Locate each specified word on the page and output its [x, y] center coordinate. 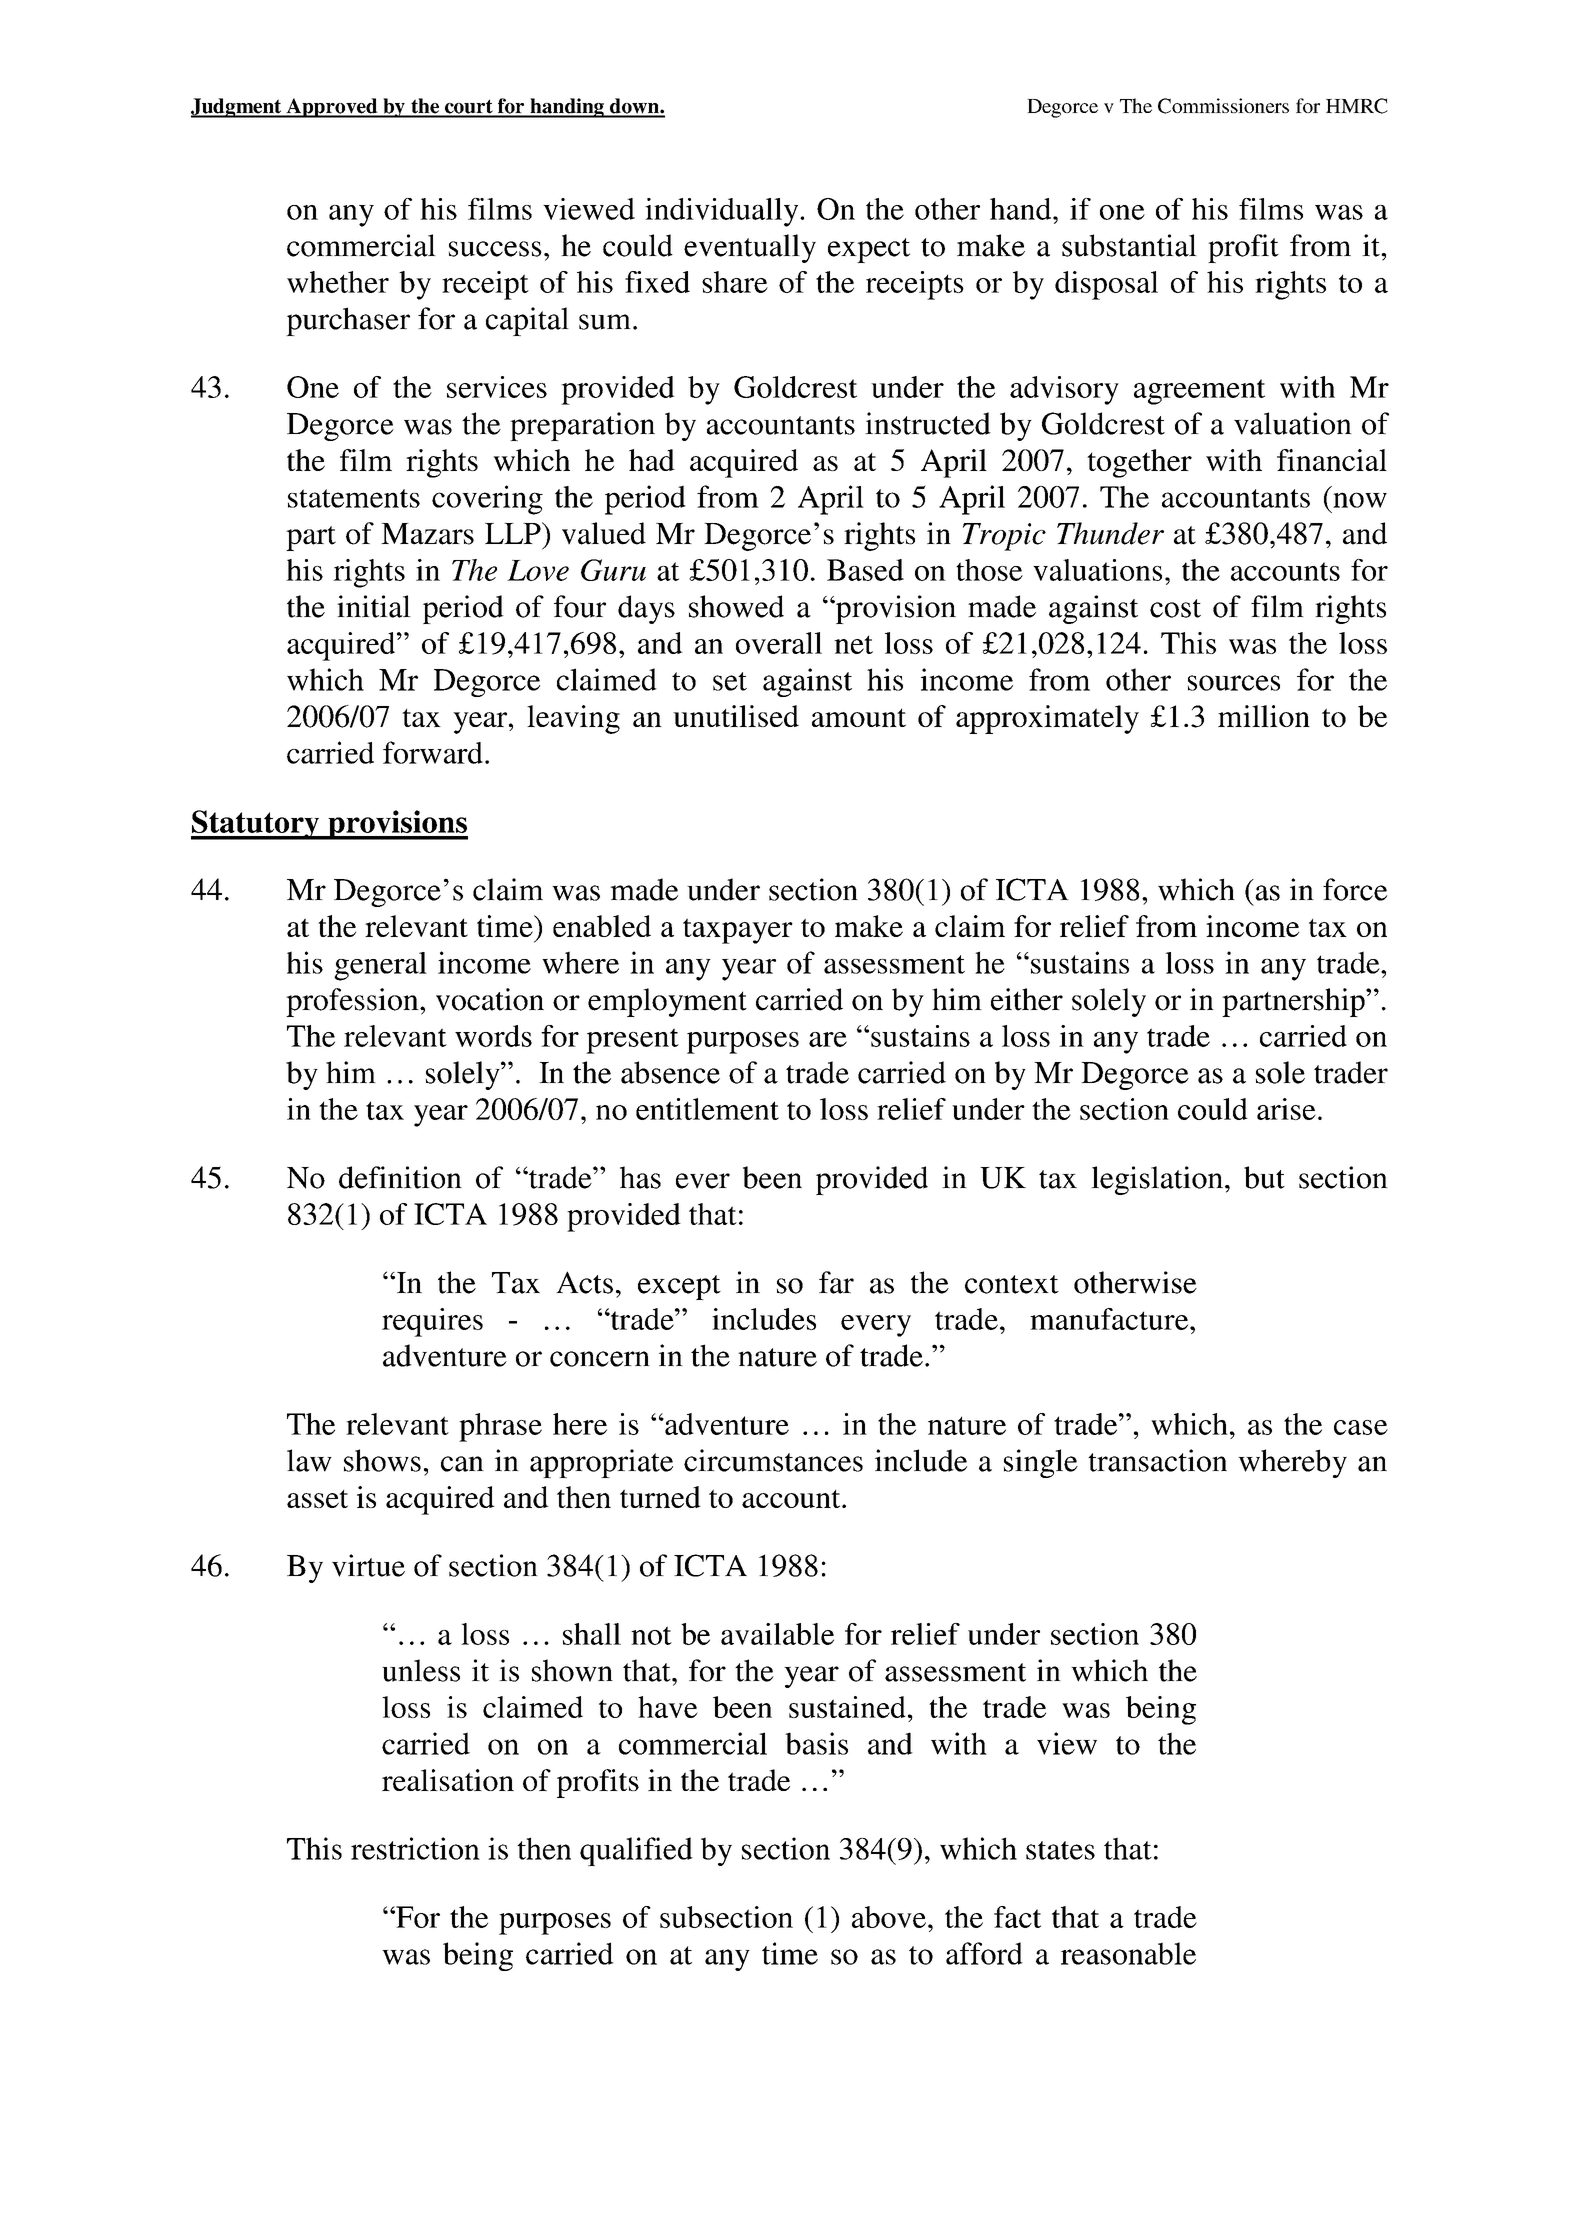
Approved [332, 108]
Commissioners [1223, 106]
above [889, 1917]
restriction [415, 1848]
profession [353, 1002]
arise [1286, 1109]
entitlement [707, 1109]
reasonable [1128, 1953]
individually [723, 212]
